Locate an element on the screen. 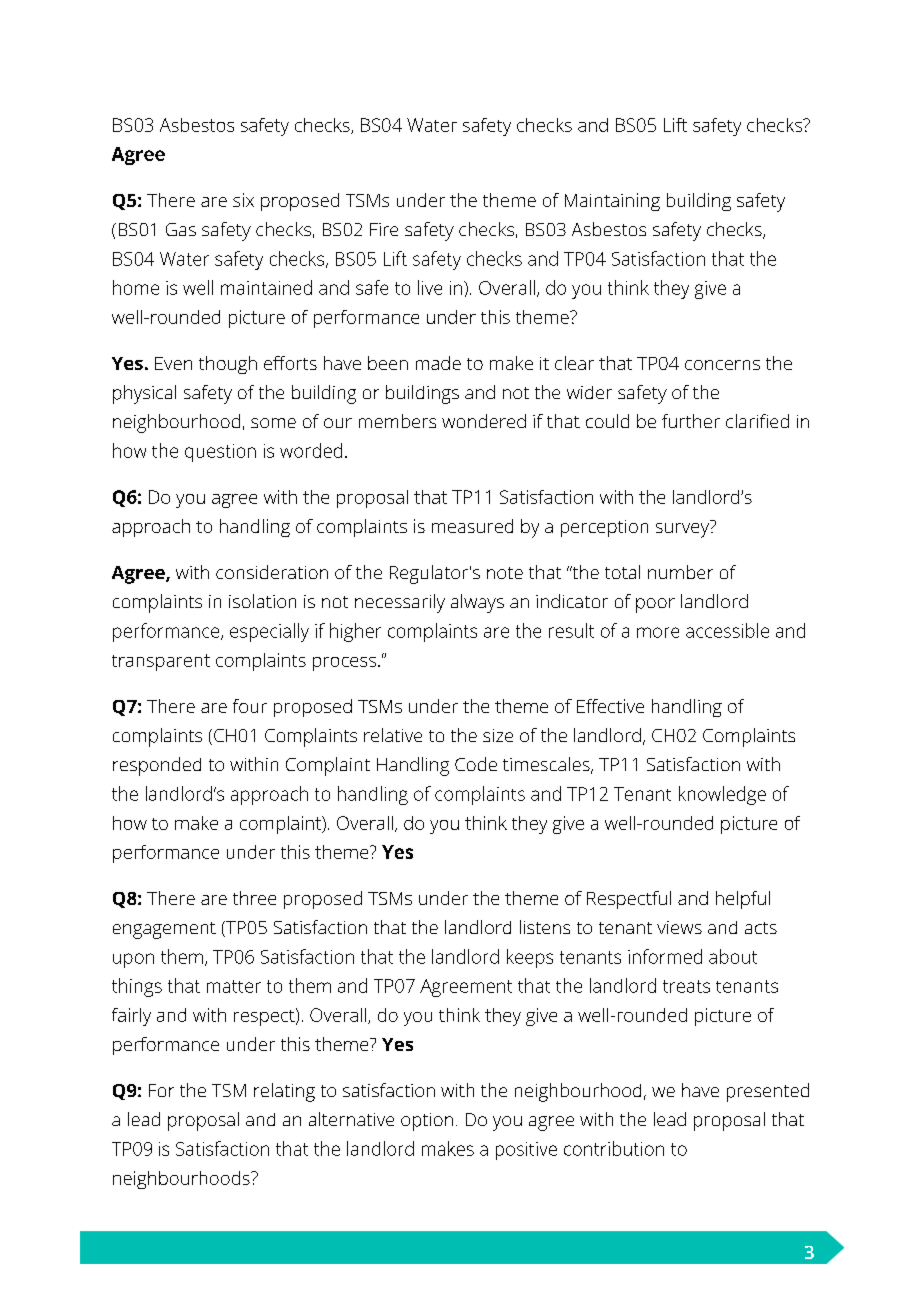 This screenshot has height=1307, width=924. transparent is located at coordinates (161, 662).
